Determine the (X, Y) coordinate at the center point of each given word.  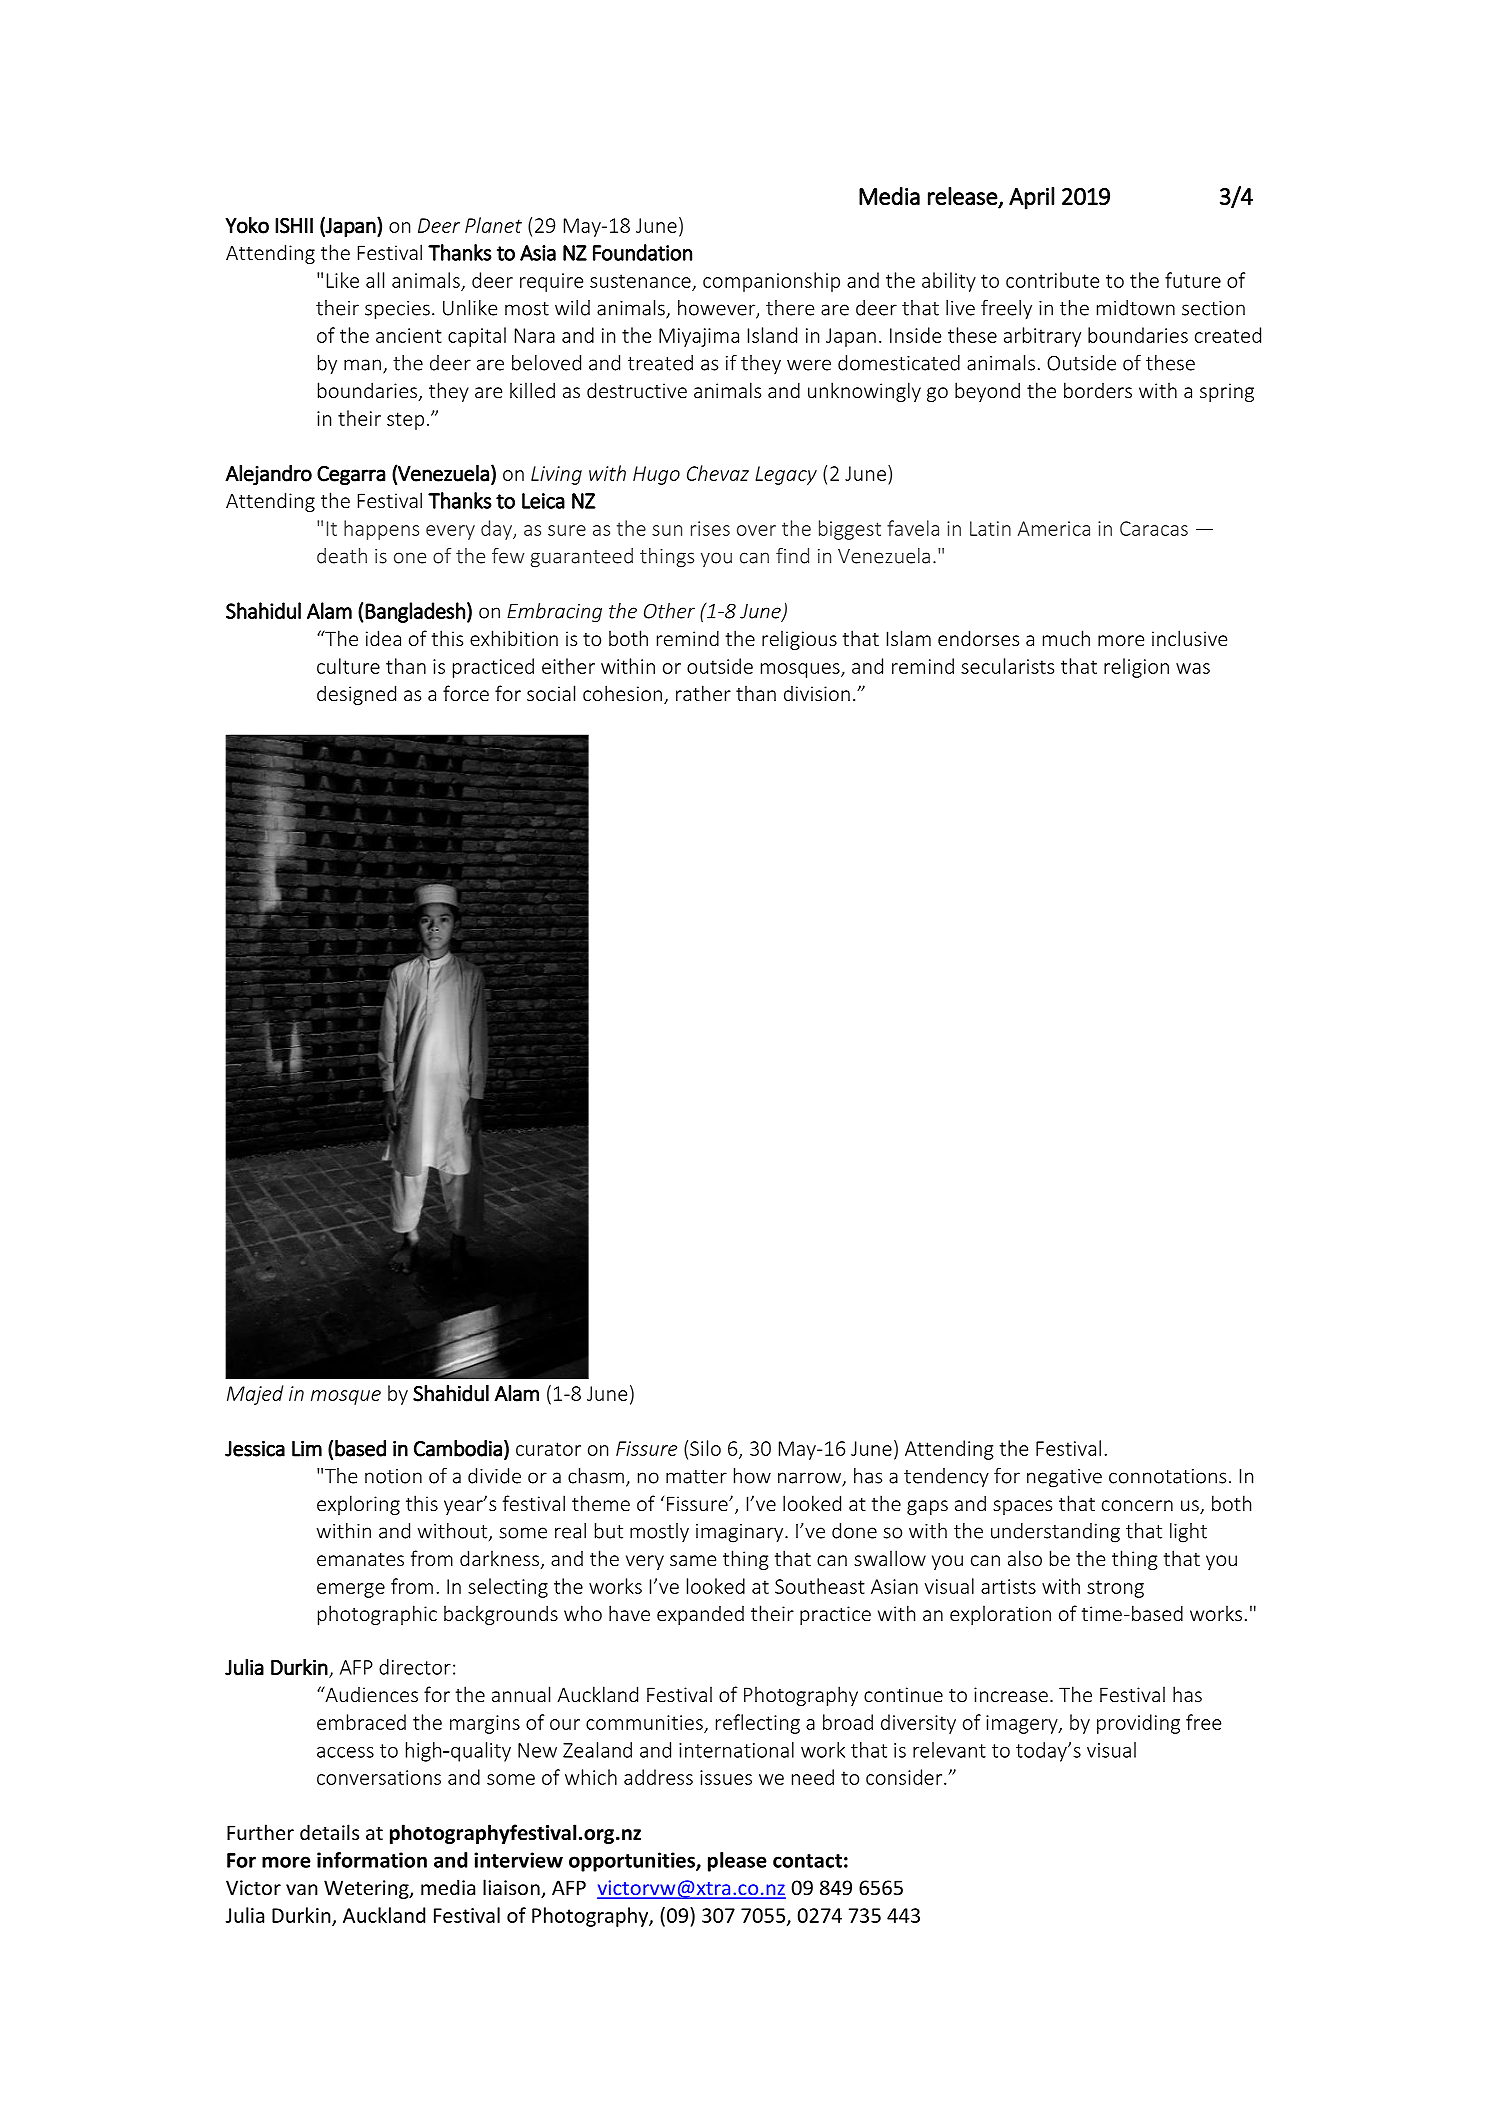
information (372, 1860)
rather (703, 693)
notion (393, 1476)
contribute (1052, 280)
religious (799, 640)
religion (1136, 668)
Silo (705, 1448)
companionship (771, 282)
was (1193, 668)
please (737, 1862)
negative (1064, 1478)
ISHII (294, 226)
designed (356, 695)
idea (383, 638)
